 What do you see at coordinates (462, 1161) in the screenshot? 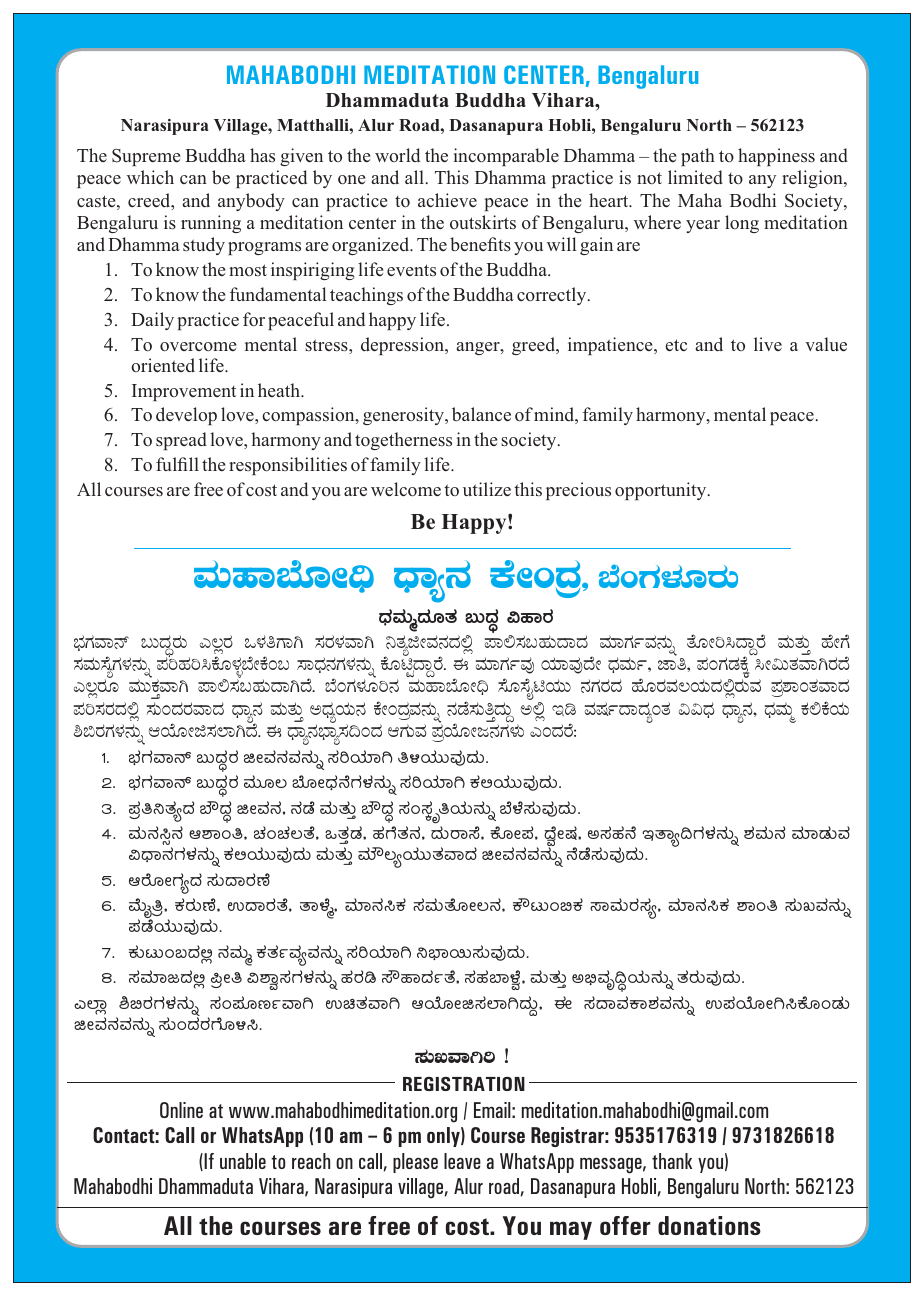
I see `leave` at bounding box center [462, 1161].
